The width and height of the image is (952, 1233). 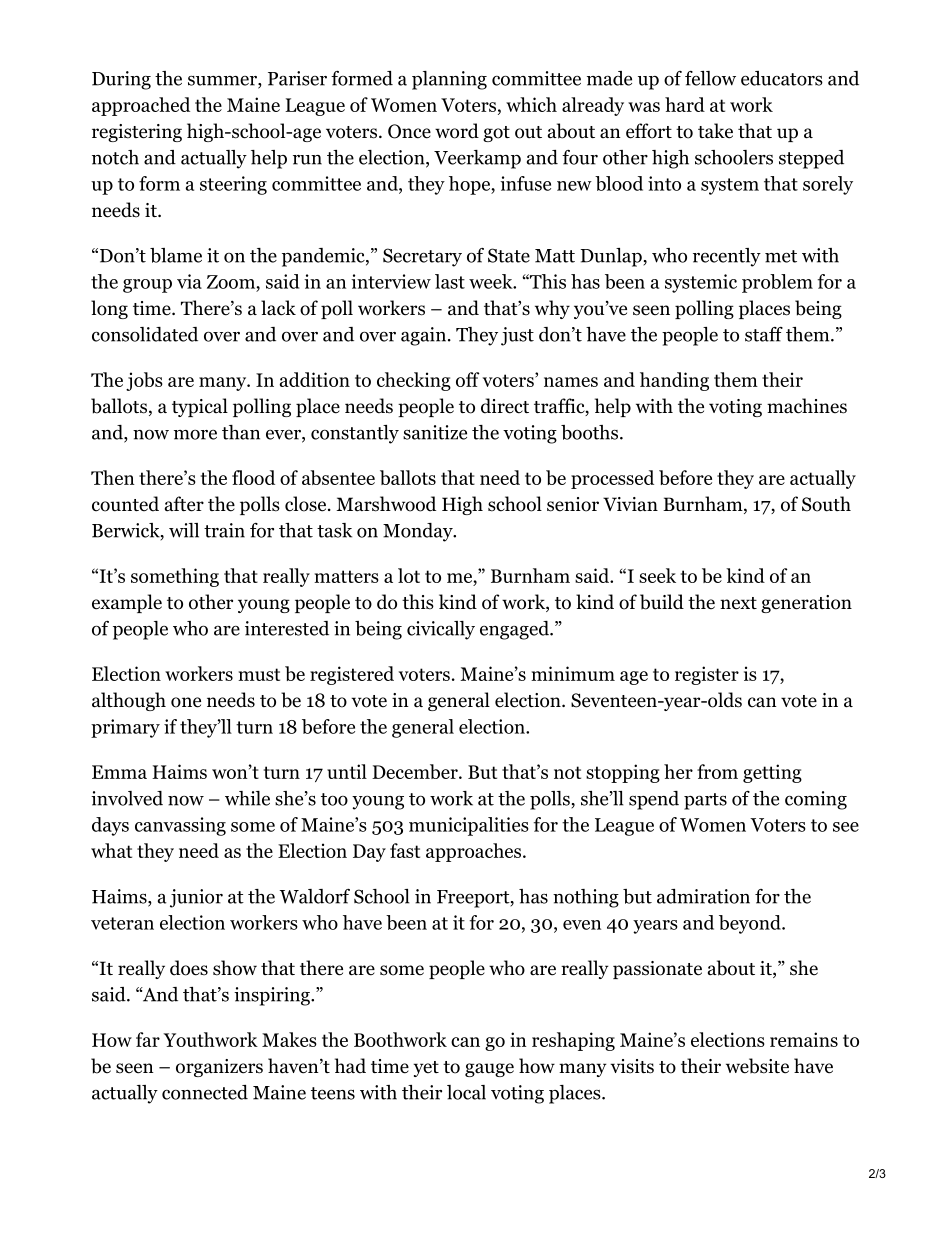 I want to click on sanitize, so click(x=435, y=432).
